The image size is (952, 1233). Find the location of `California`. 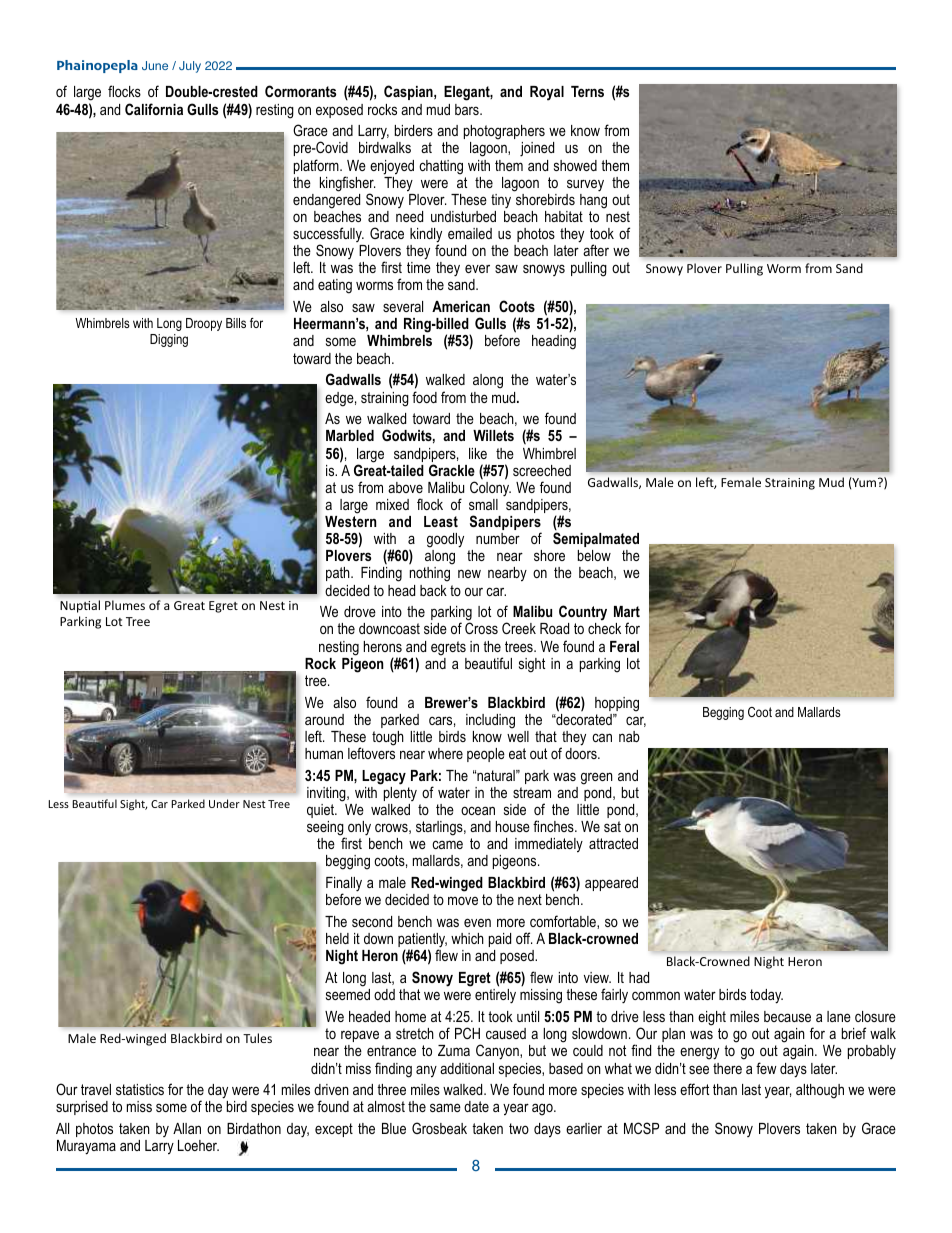

California is located at coordinates (154, 109).
